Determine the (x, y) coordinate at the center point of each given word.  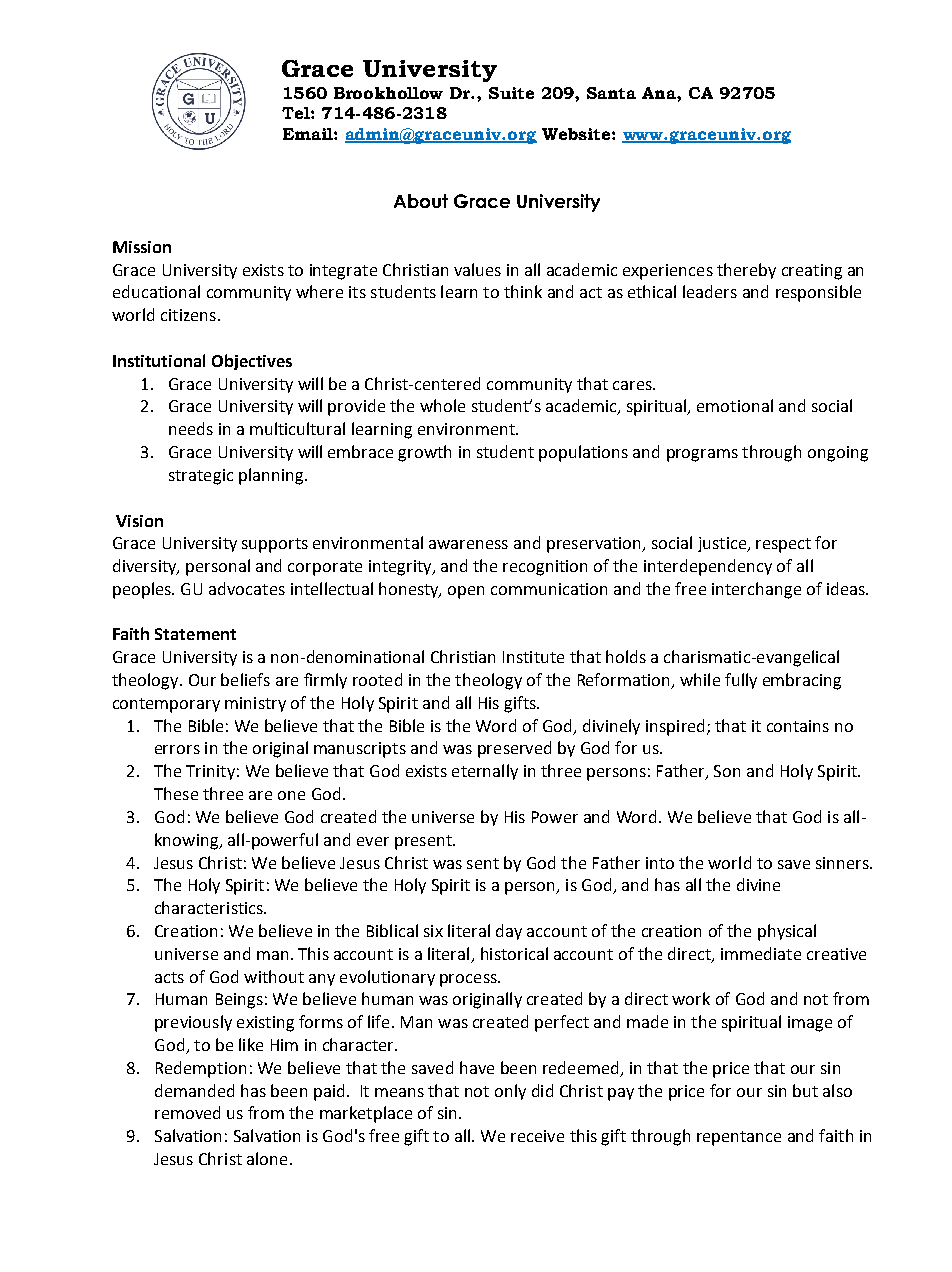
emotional (735, 405)
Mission (142, 247)
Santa (611, 93)
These (176, 793)
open (466, 592)
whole (442, 405)
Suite (511, 93)
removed (187, 1112)
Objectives (252, 362)
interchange (756, 590)
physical (787, 932)
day (509, 932)
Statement (195, 634)
